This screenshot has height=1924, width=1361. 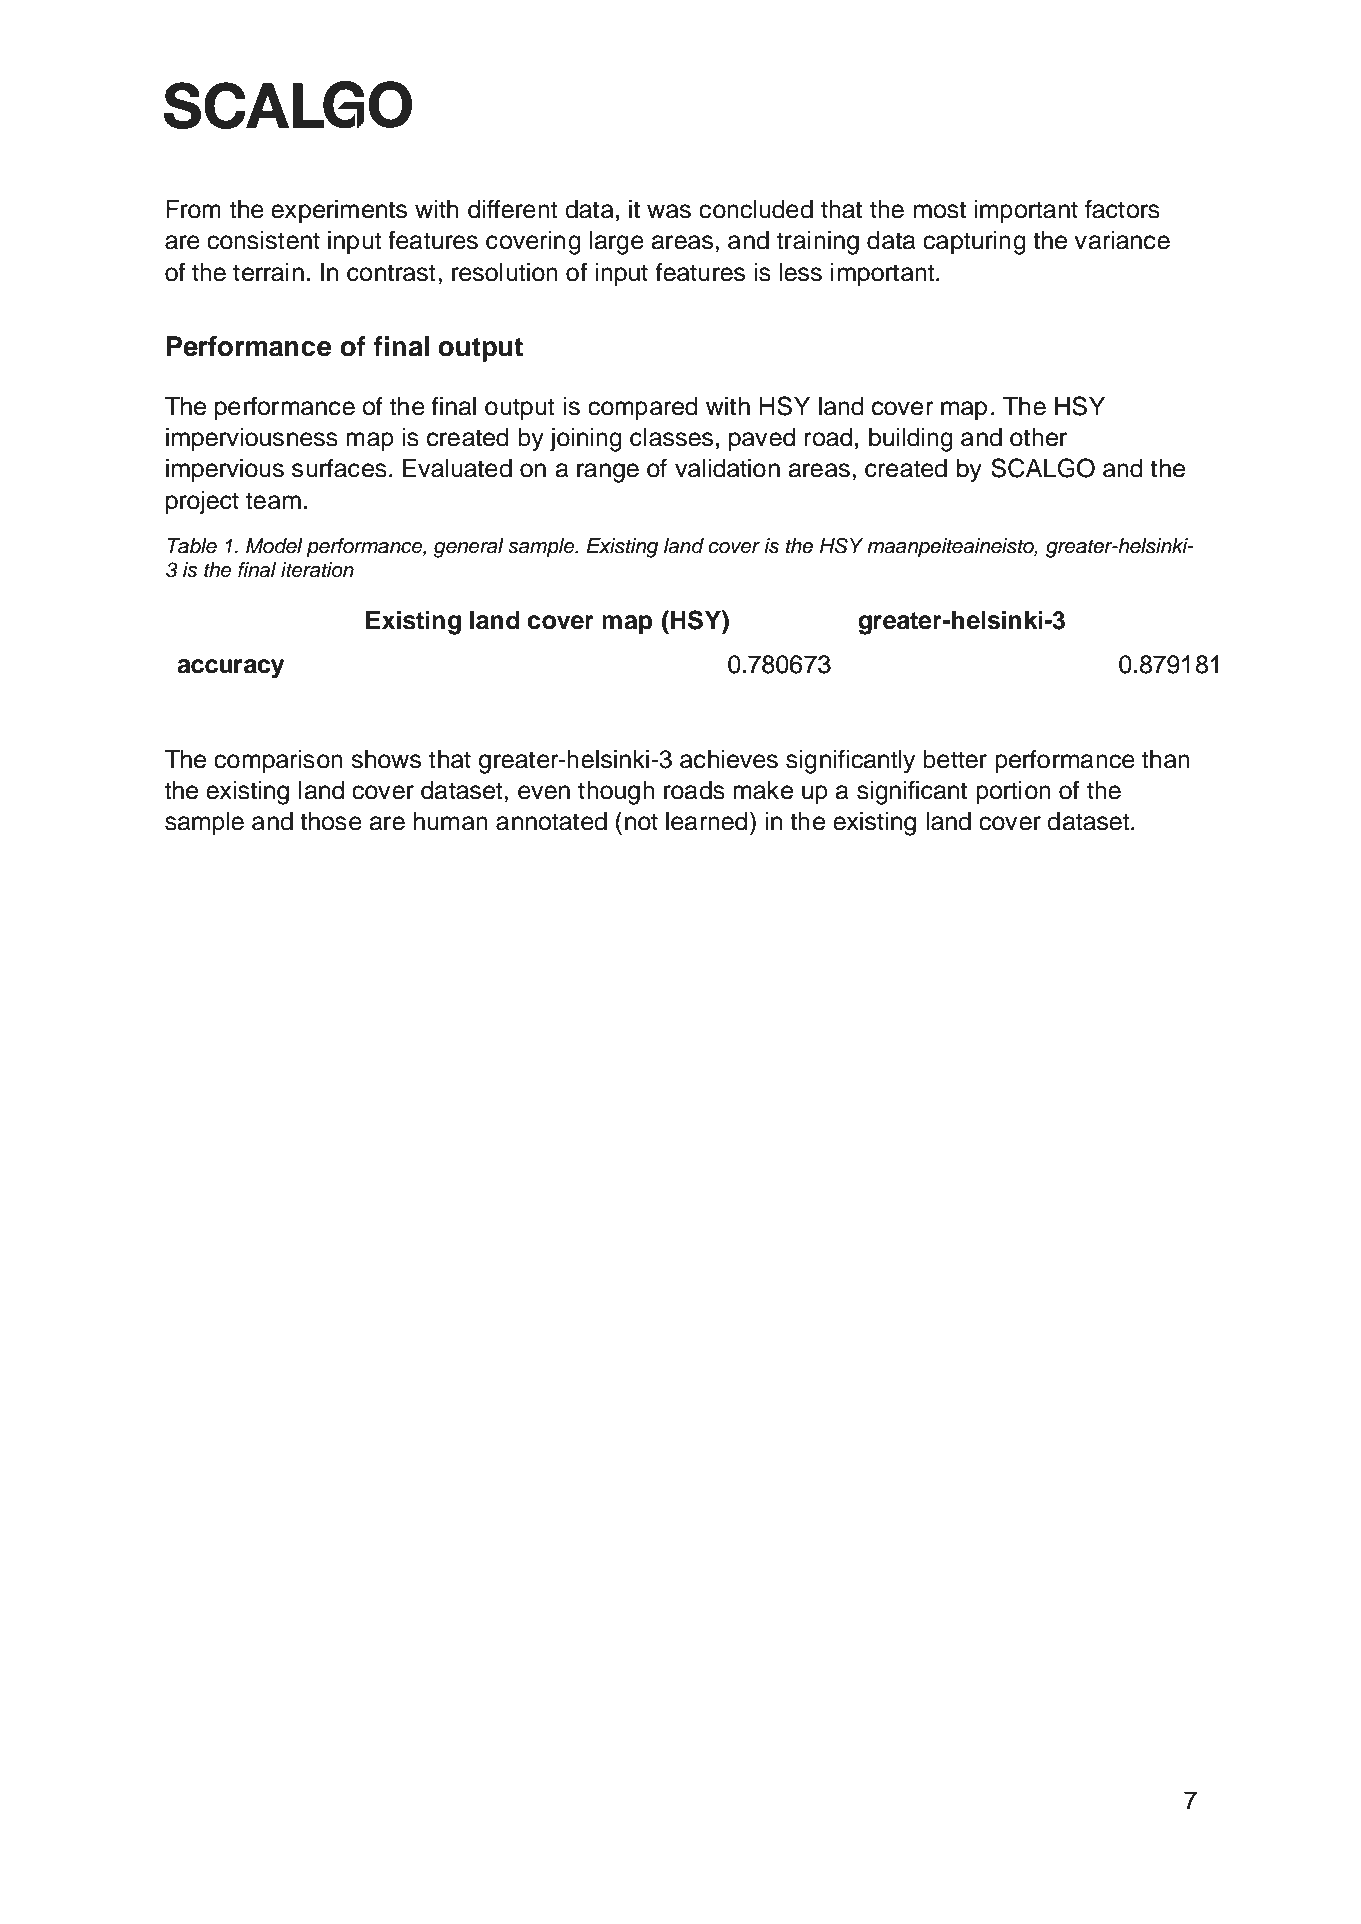 I want to click on surfaces, so click(x=339, y=468).
